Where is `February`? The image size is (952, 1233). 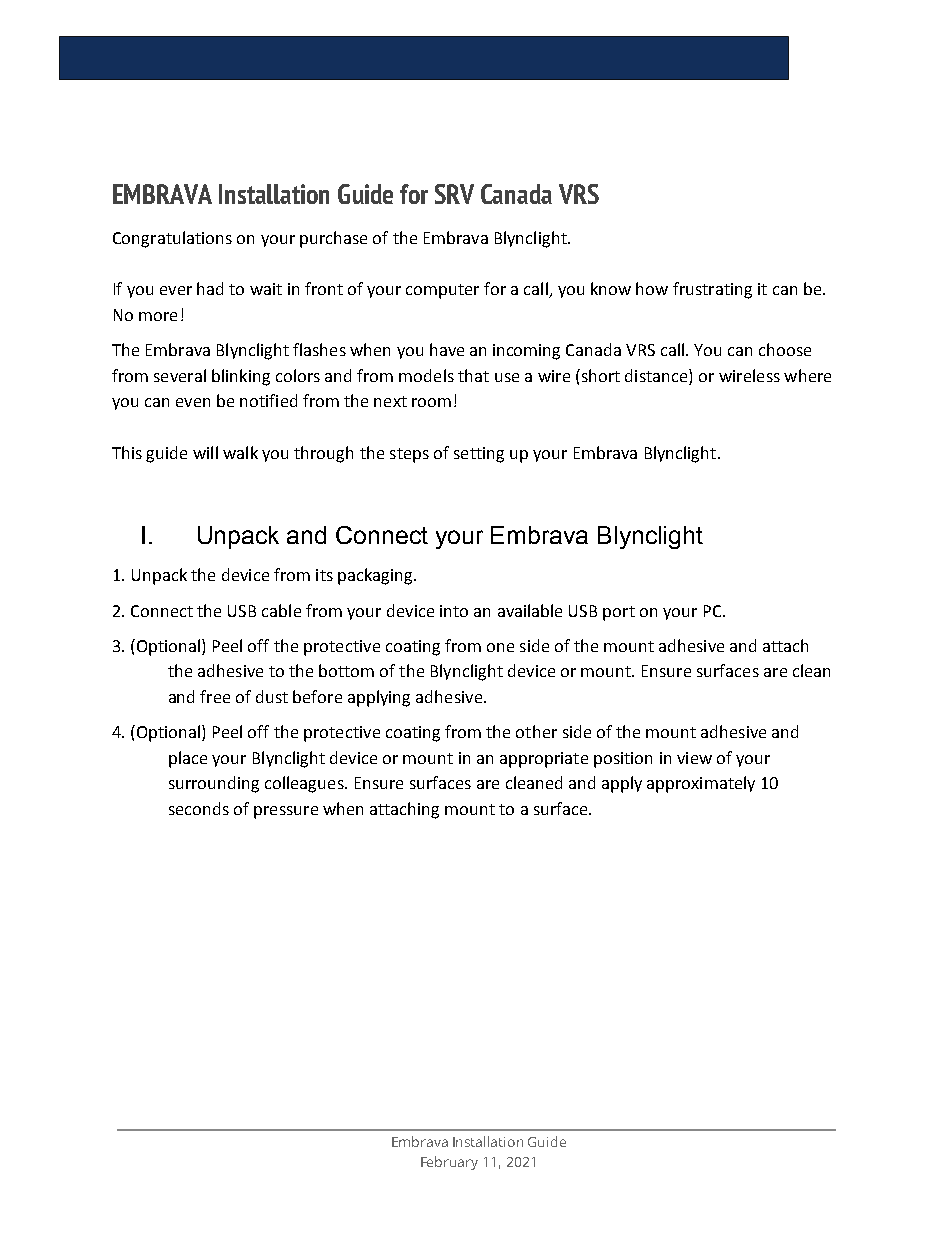
February is located at coordinates (449, 1163).
